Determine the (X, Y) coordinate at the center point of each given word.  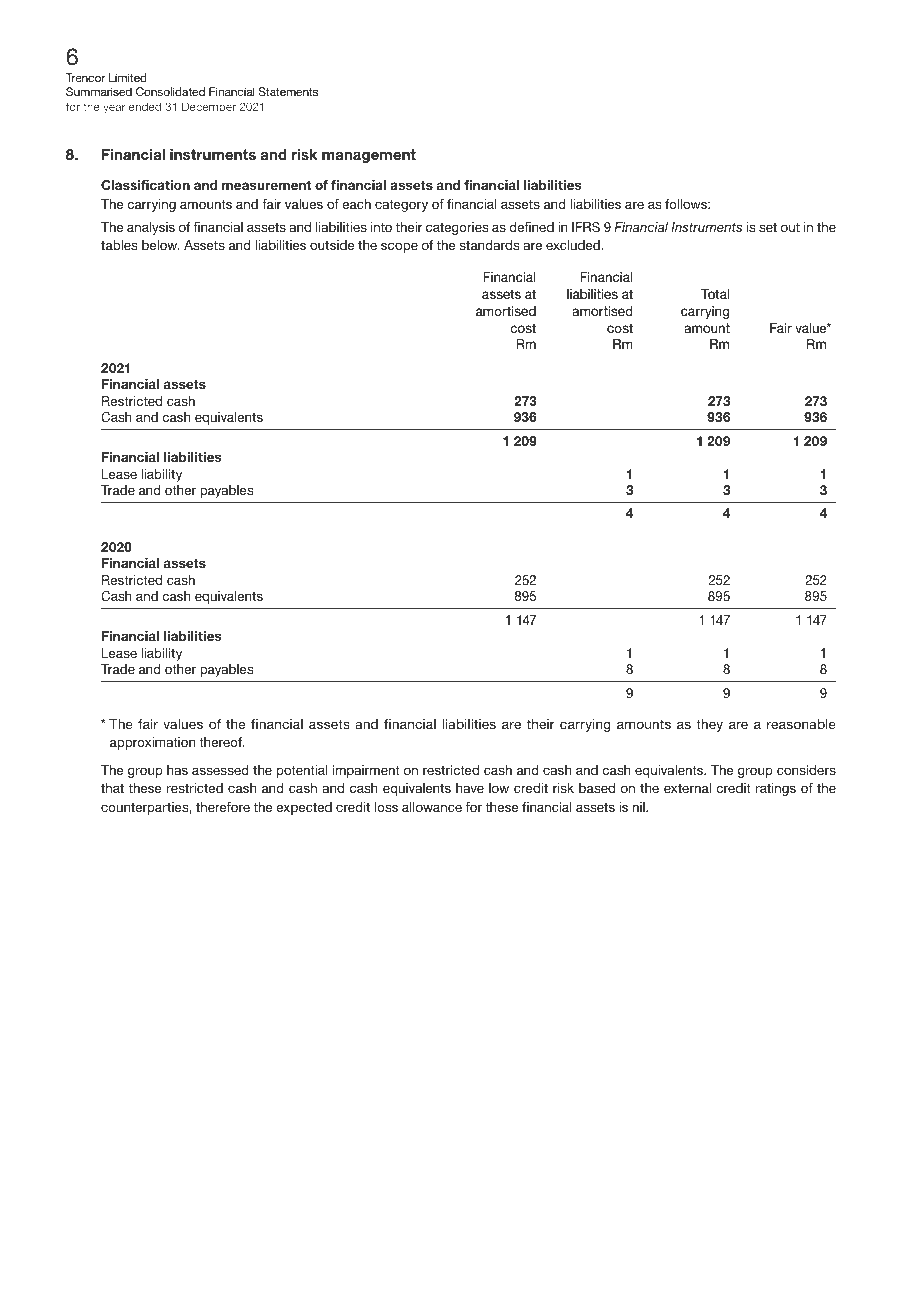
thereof (222, 742)
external (687, 788)
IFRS (586, 227)
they (709, 725)
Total (715, 294)
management (369, 156)
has (177, 770)
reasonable (801, 724)
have (470, 788)
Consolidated (170, 91)
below (161, 245)
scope (399, 247)
